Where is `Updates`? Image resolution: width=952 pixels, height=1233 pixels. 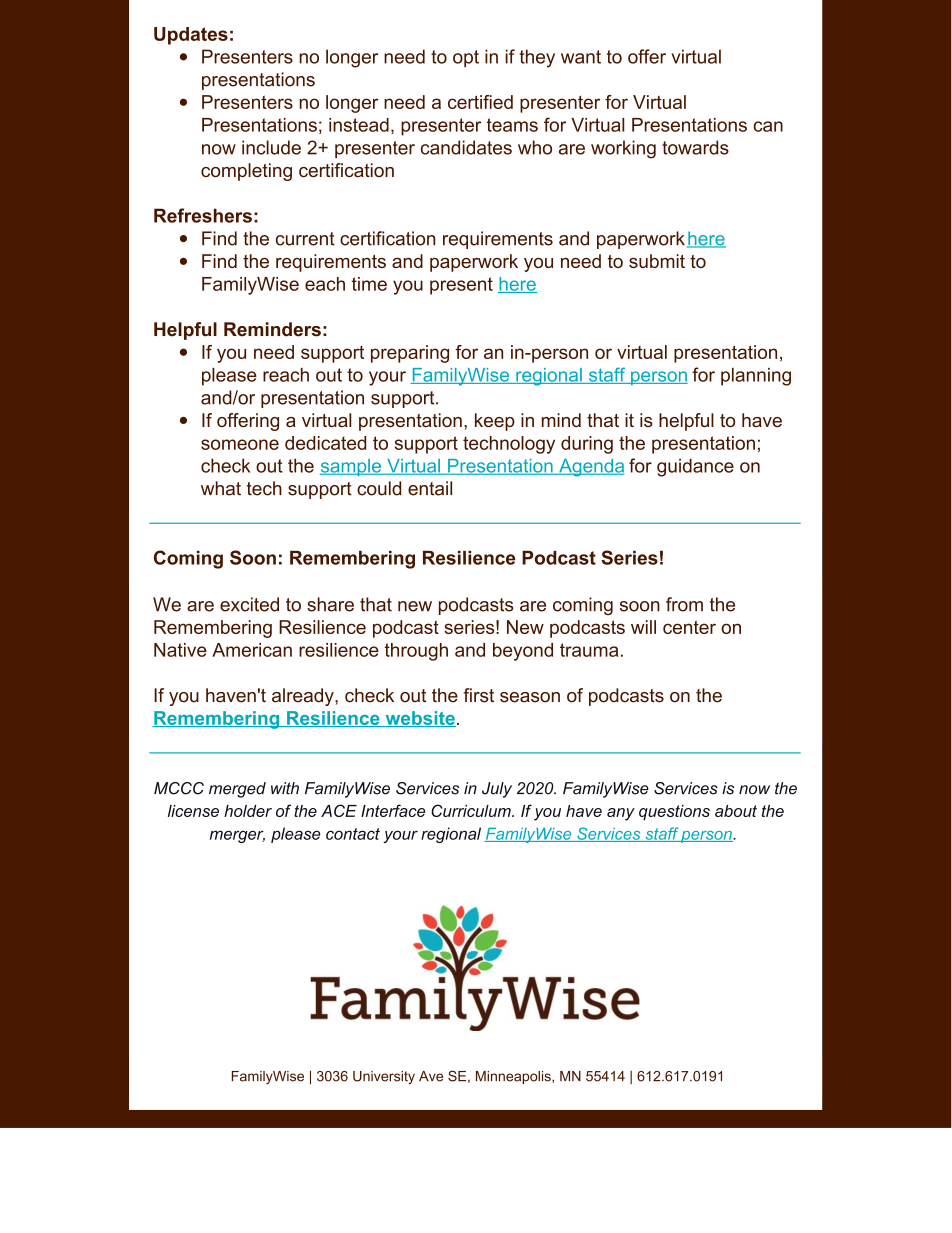
Updates is located at coordinates (191, 36).
